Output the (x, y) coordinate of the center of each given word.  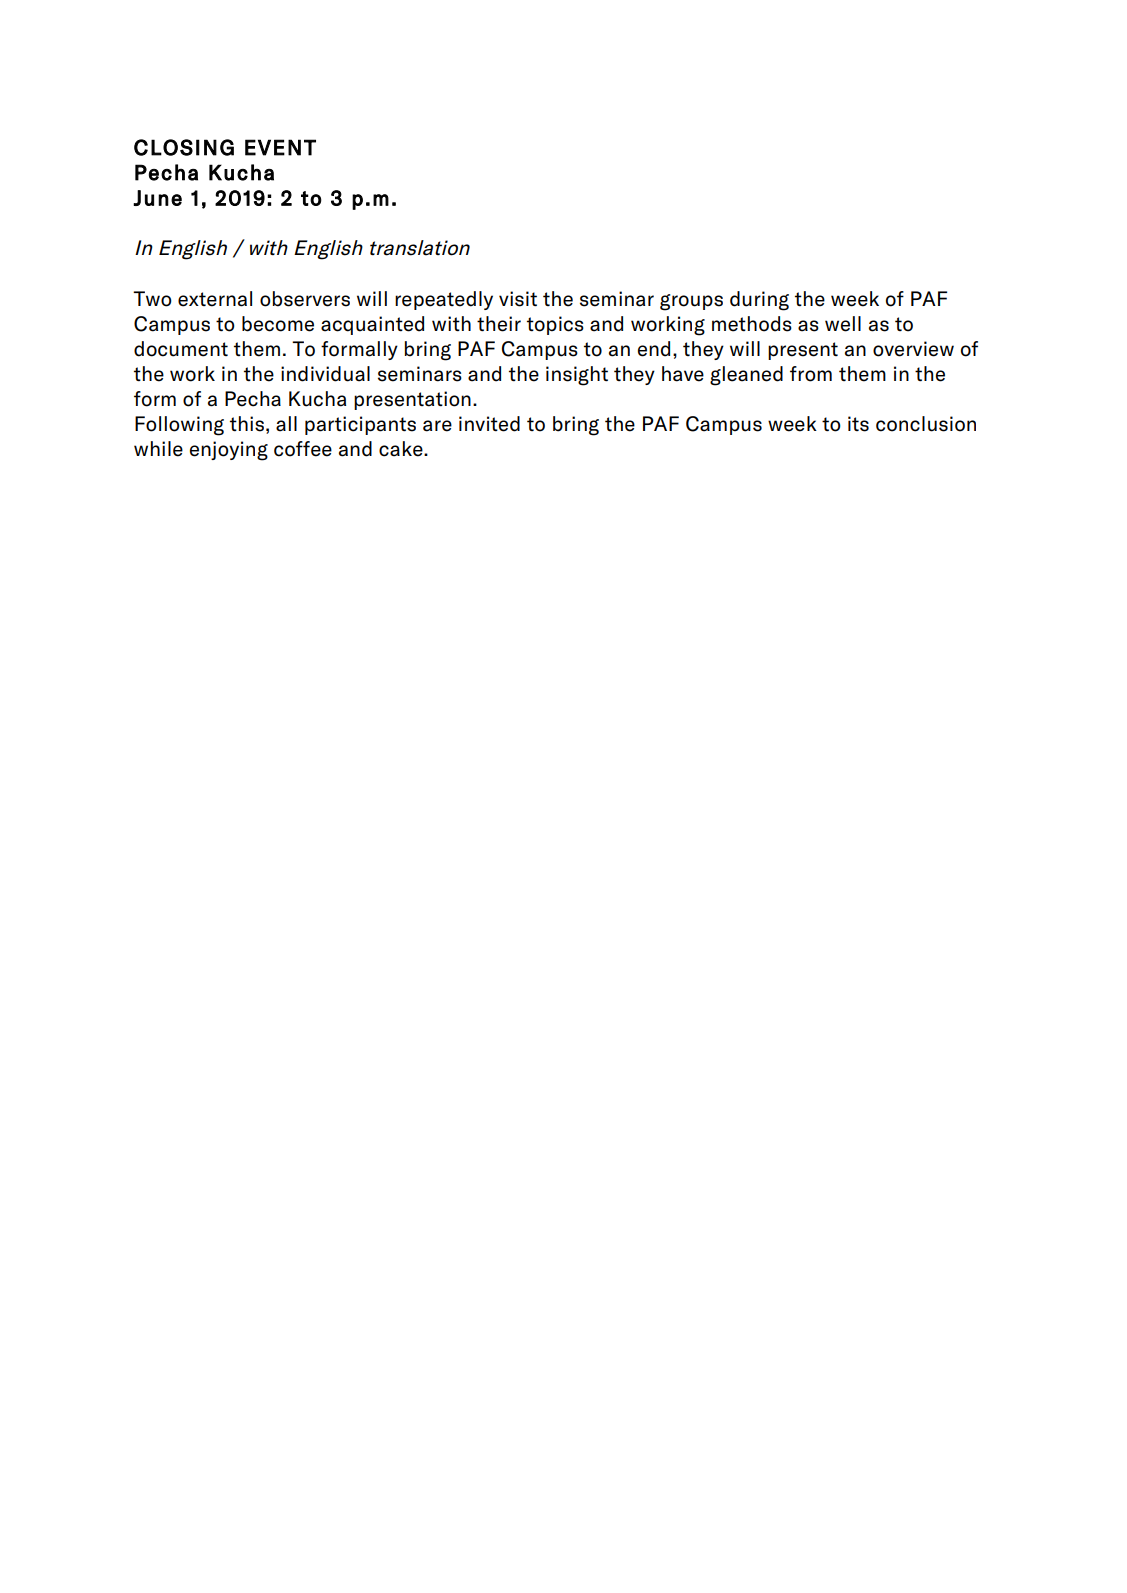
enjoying (229, 451)
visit (518, 299)
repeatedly (444, 300)
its (858, 424)
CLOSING (184, 147)
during (759, 301)
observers (305, 299)
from (811, 374)
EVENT (280, 147)
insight (577, 376)
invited (489, 424)
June (157, 198)
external (215, 299)
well (843, 324)
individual (325, 374)
